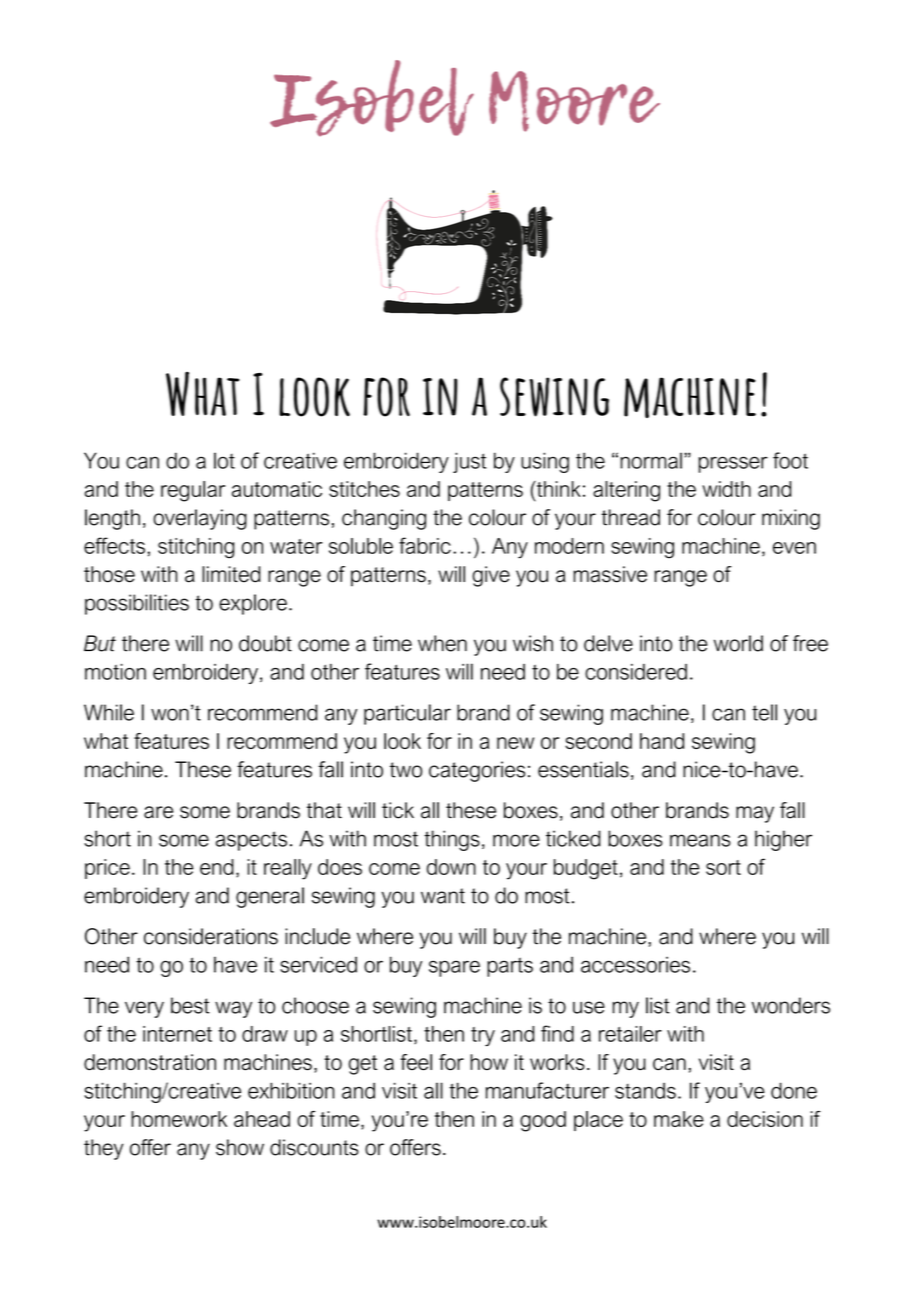  Describe the element at coordinates (179, 1119) in the page. I see `homework` at that location.
